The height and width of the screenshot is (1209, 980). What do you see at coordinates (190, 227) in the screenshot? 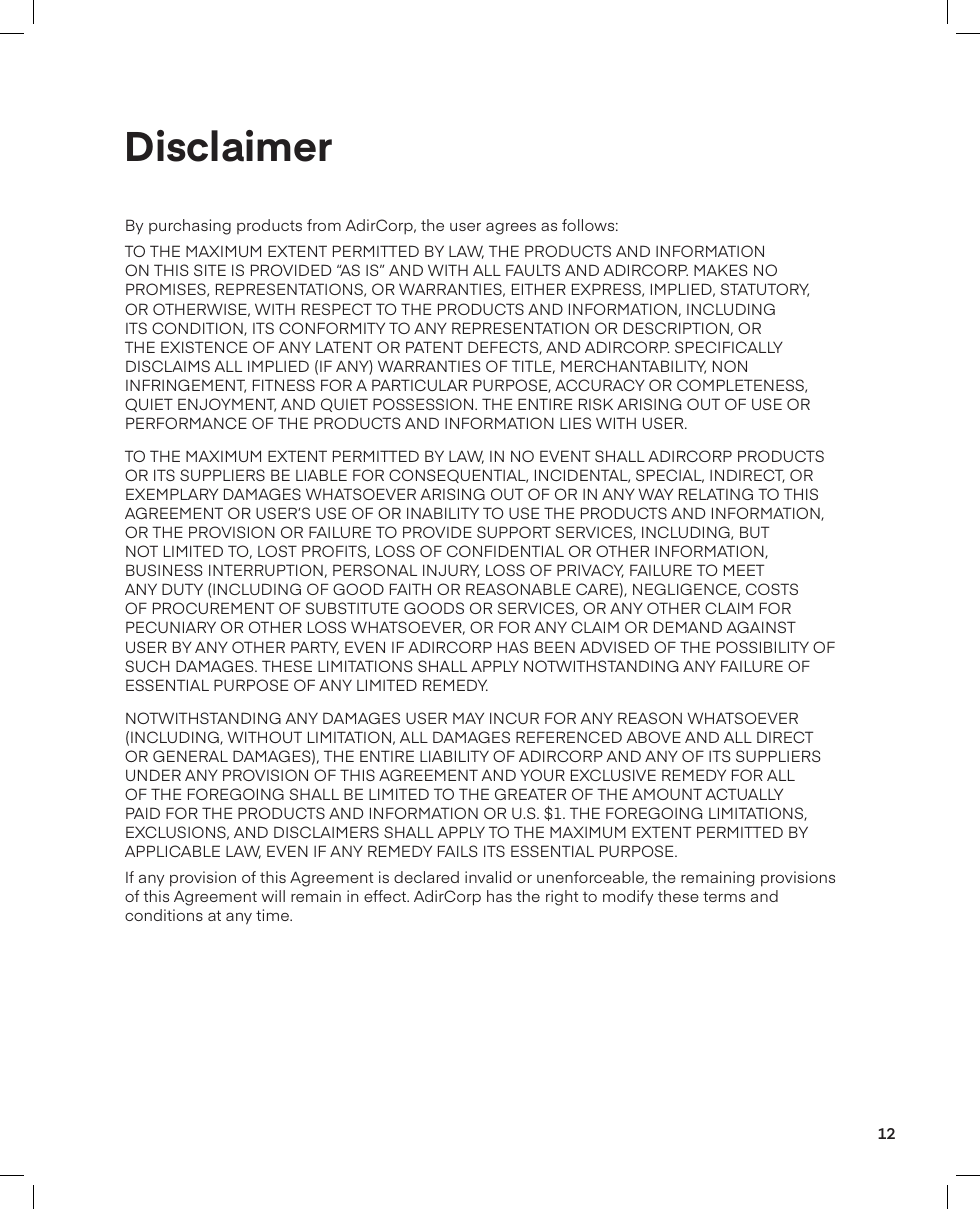
I see `purchasing` at bounding box center [190, 227].
